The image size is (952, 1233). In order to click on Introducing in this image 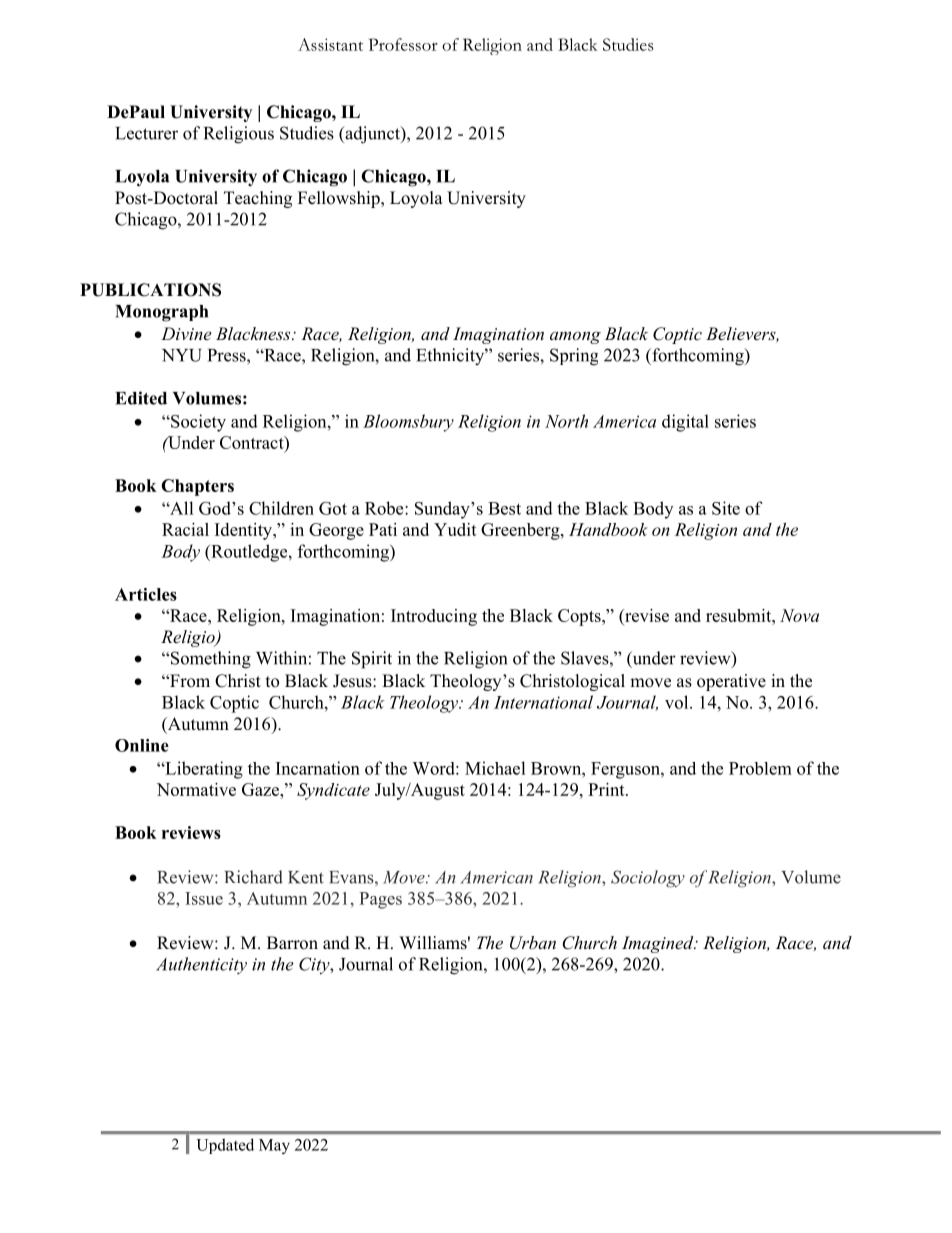, I will do `click(434, 617)`.
